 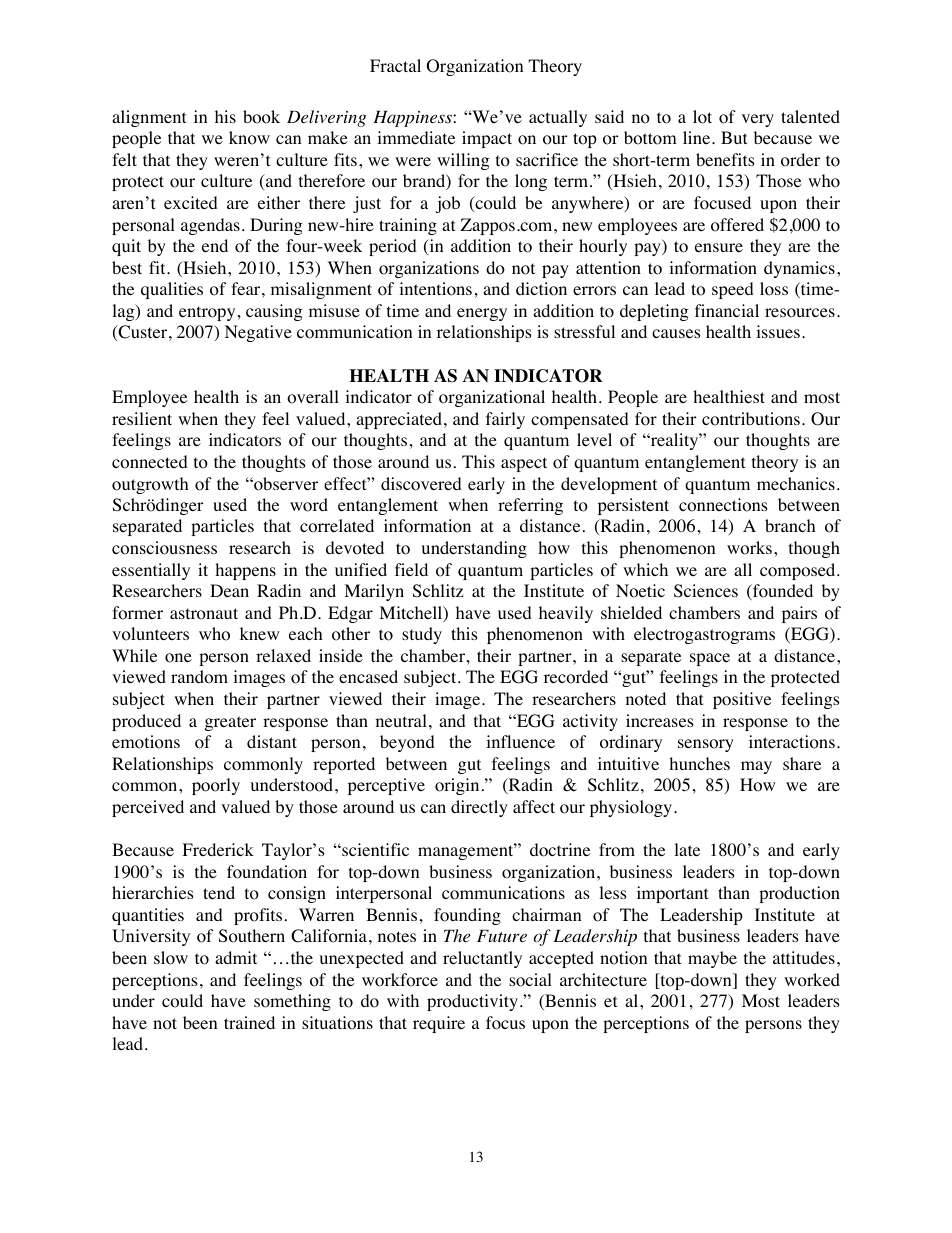 I want to click on random, so click(x=199, y=677).
